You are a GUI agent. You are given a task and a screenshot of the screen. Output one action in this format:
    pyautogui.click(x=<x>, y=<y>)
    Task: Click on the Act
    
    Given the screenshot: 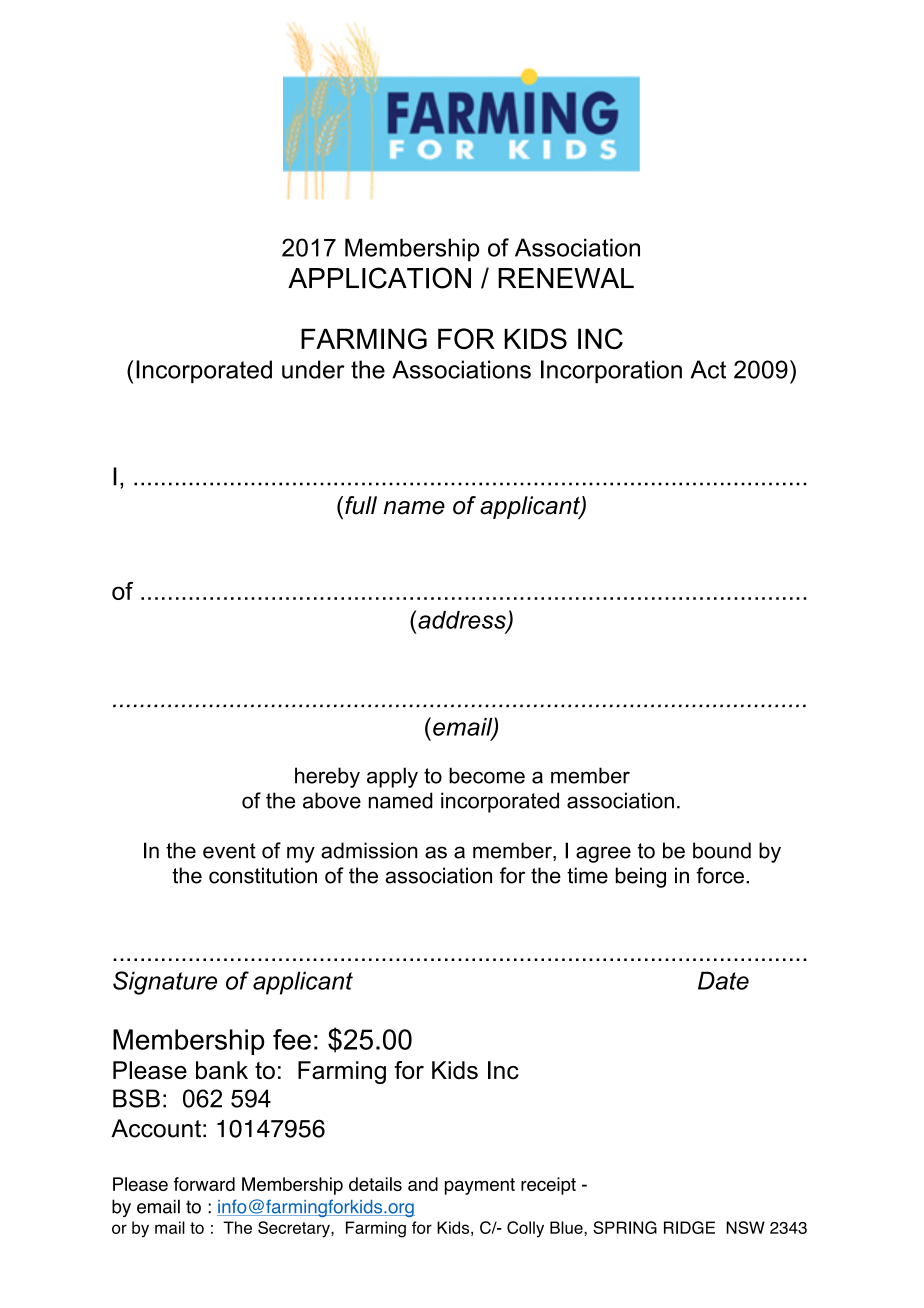 What is the action you would take?
    pyautogui.click(x=708, y=369)
